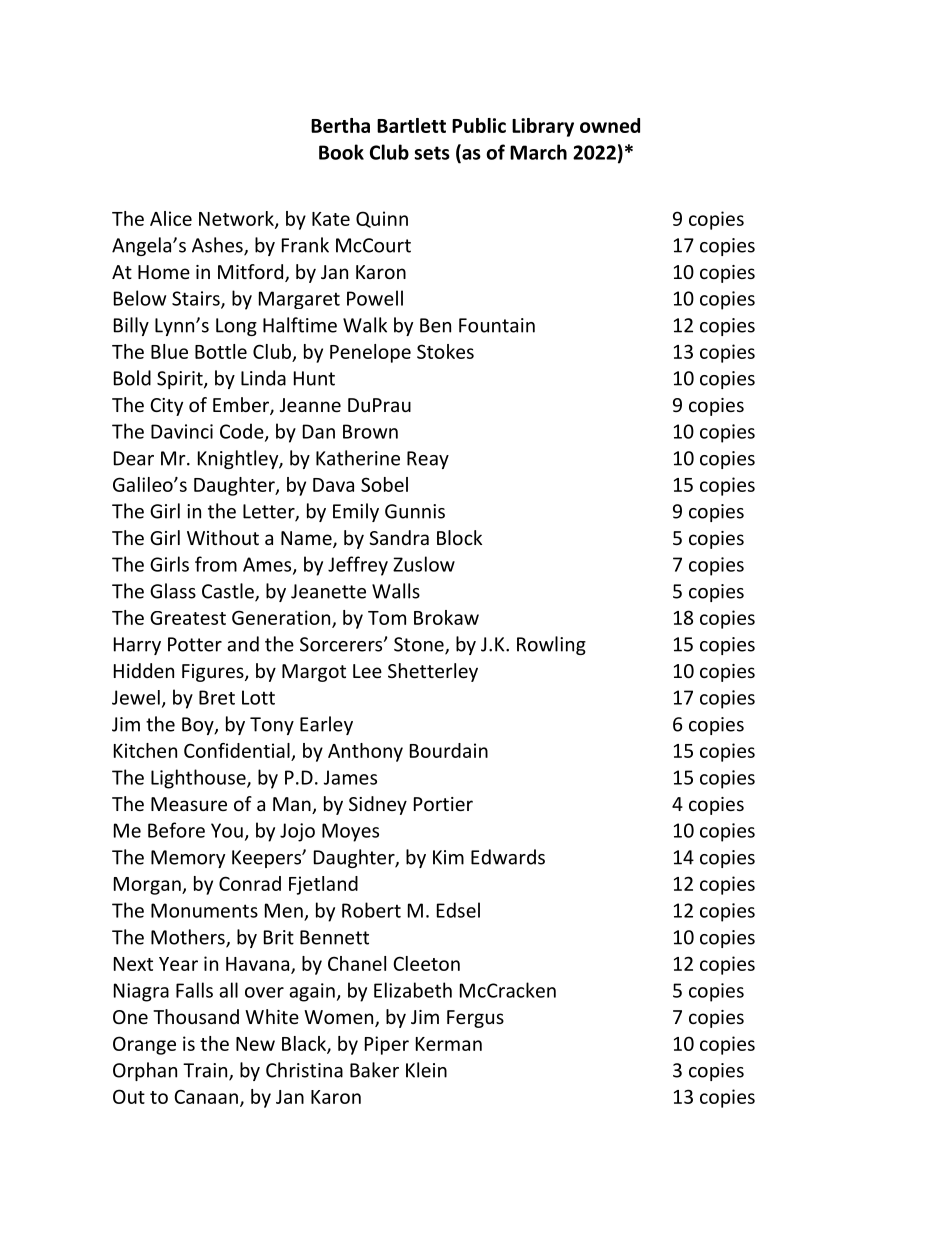 This page has width=952, height=1233. Describe the element at coordinates (378, 805) in the page. I see `Sidney` at that location.
